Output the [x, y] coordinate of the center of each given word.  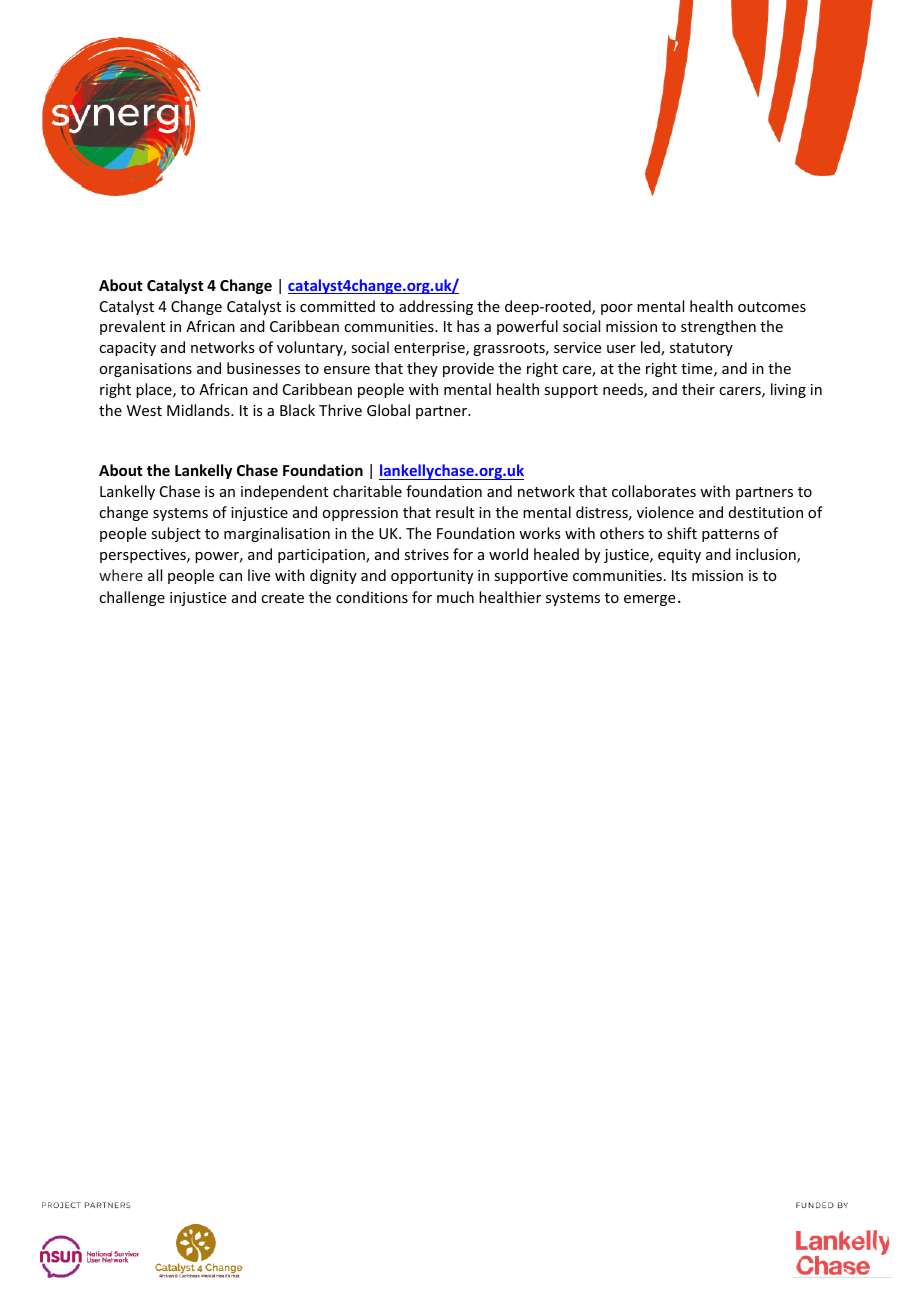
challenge [132, 598]
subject [176, 534]
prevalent [132, 327]
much [455, 597]
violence [665, 512]
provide [468, 369]
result [455, 512]
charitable [367, 491]
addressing [436, 307]
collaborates [654, 491]
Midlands [199, 410]
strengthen [718, 327]
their [698, 389]
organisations [145, 370]
